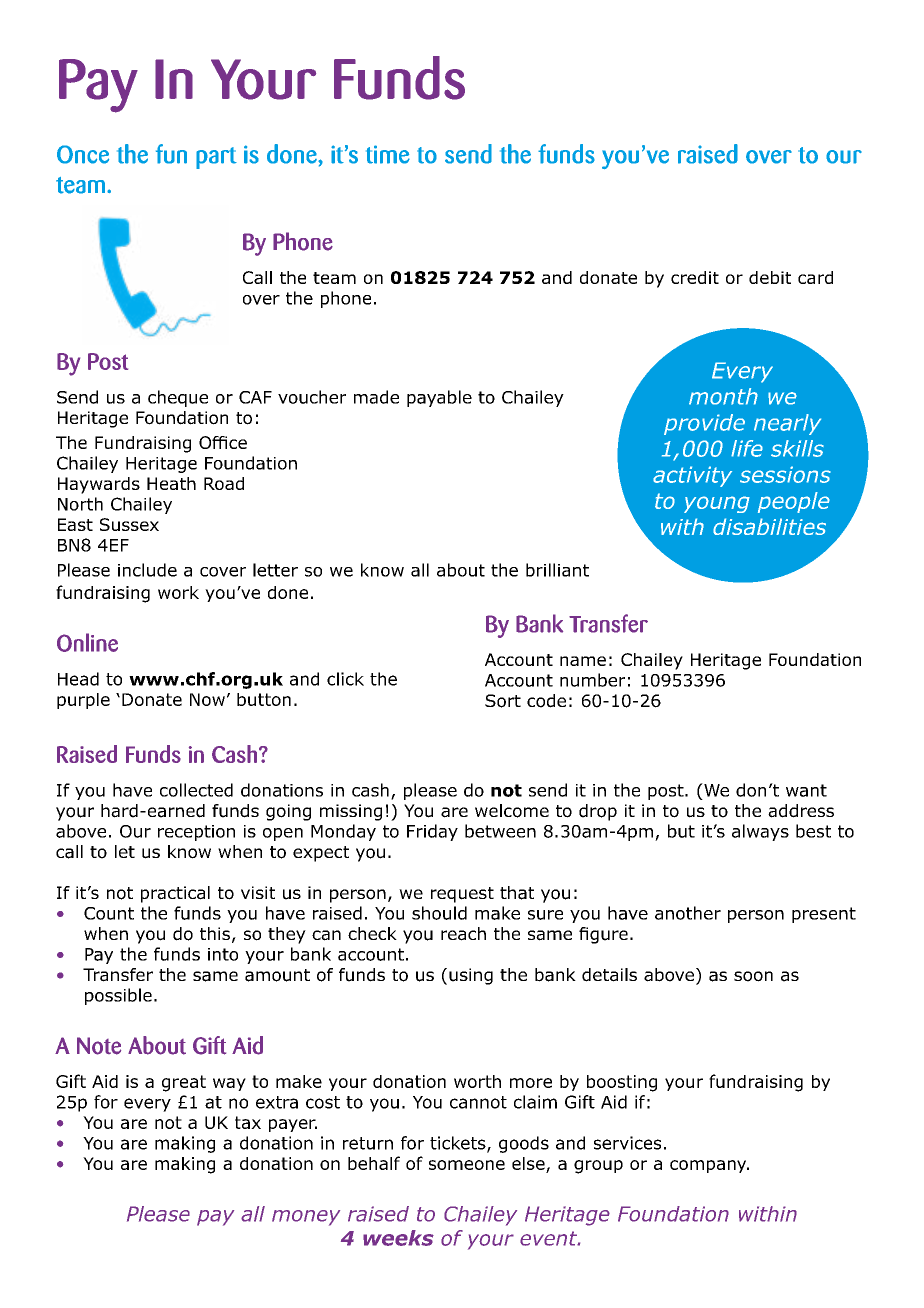 The height and width of the document is (1308, 924). What do you see at coordinates (216, 158) in the document?
I see `part` at bounding box center [216, 158].
